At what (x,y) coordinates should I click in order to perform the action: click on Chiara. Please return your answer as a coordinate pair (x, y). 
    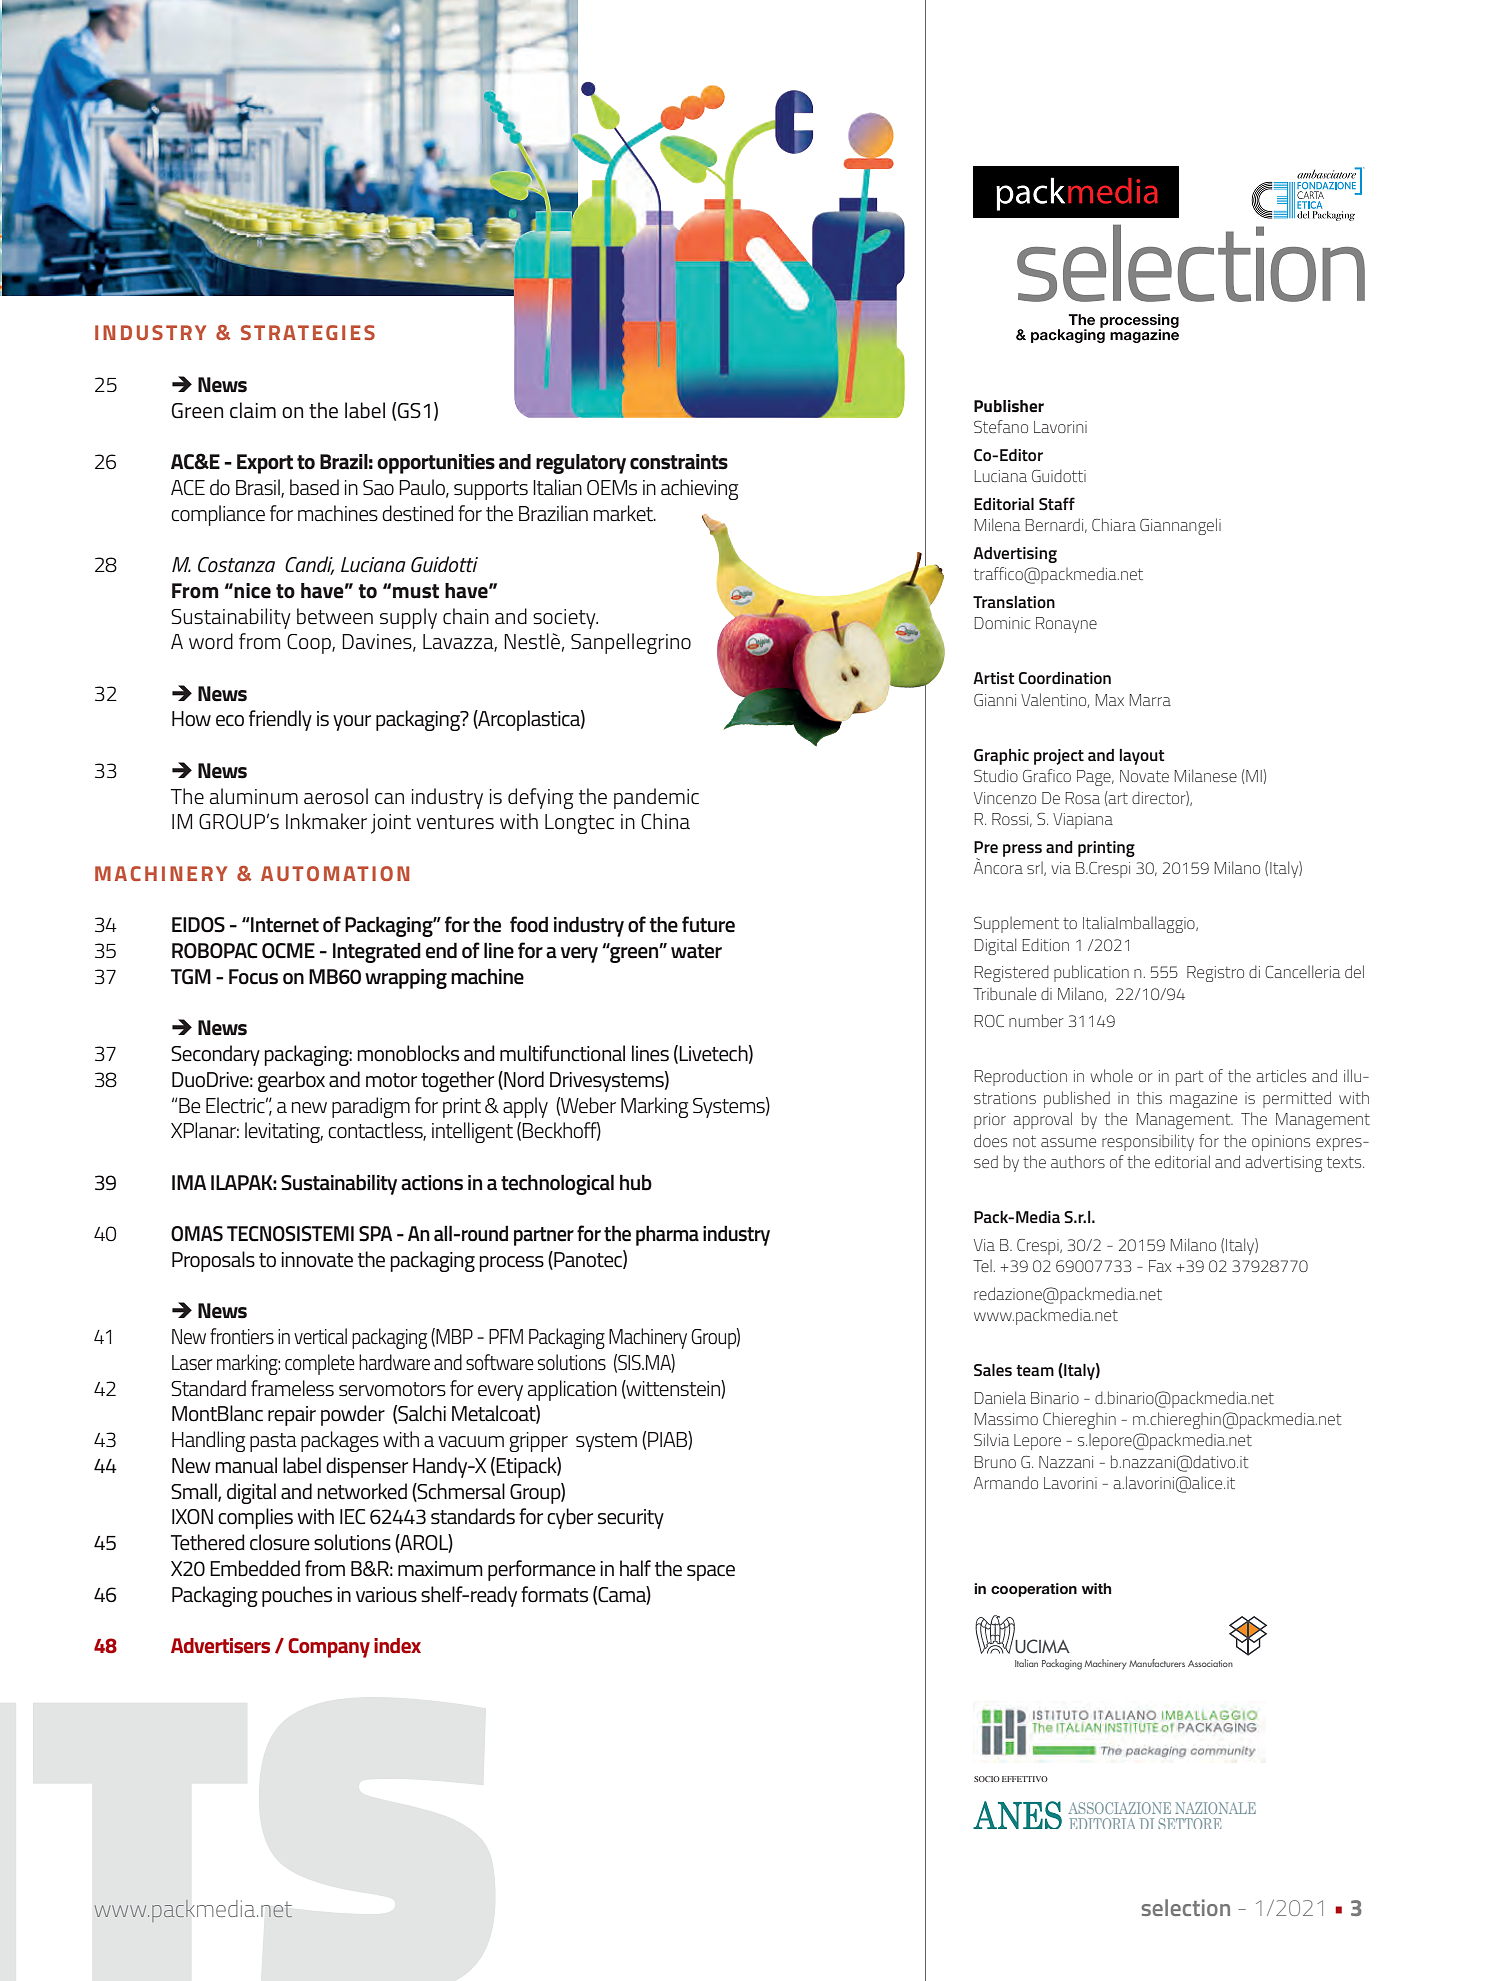
    Looking at the image, I should click on (1114, 524).
